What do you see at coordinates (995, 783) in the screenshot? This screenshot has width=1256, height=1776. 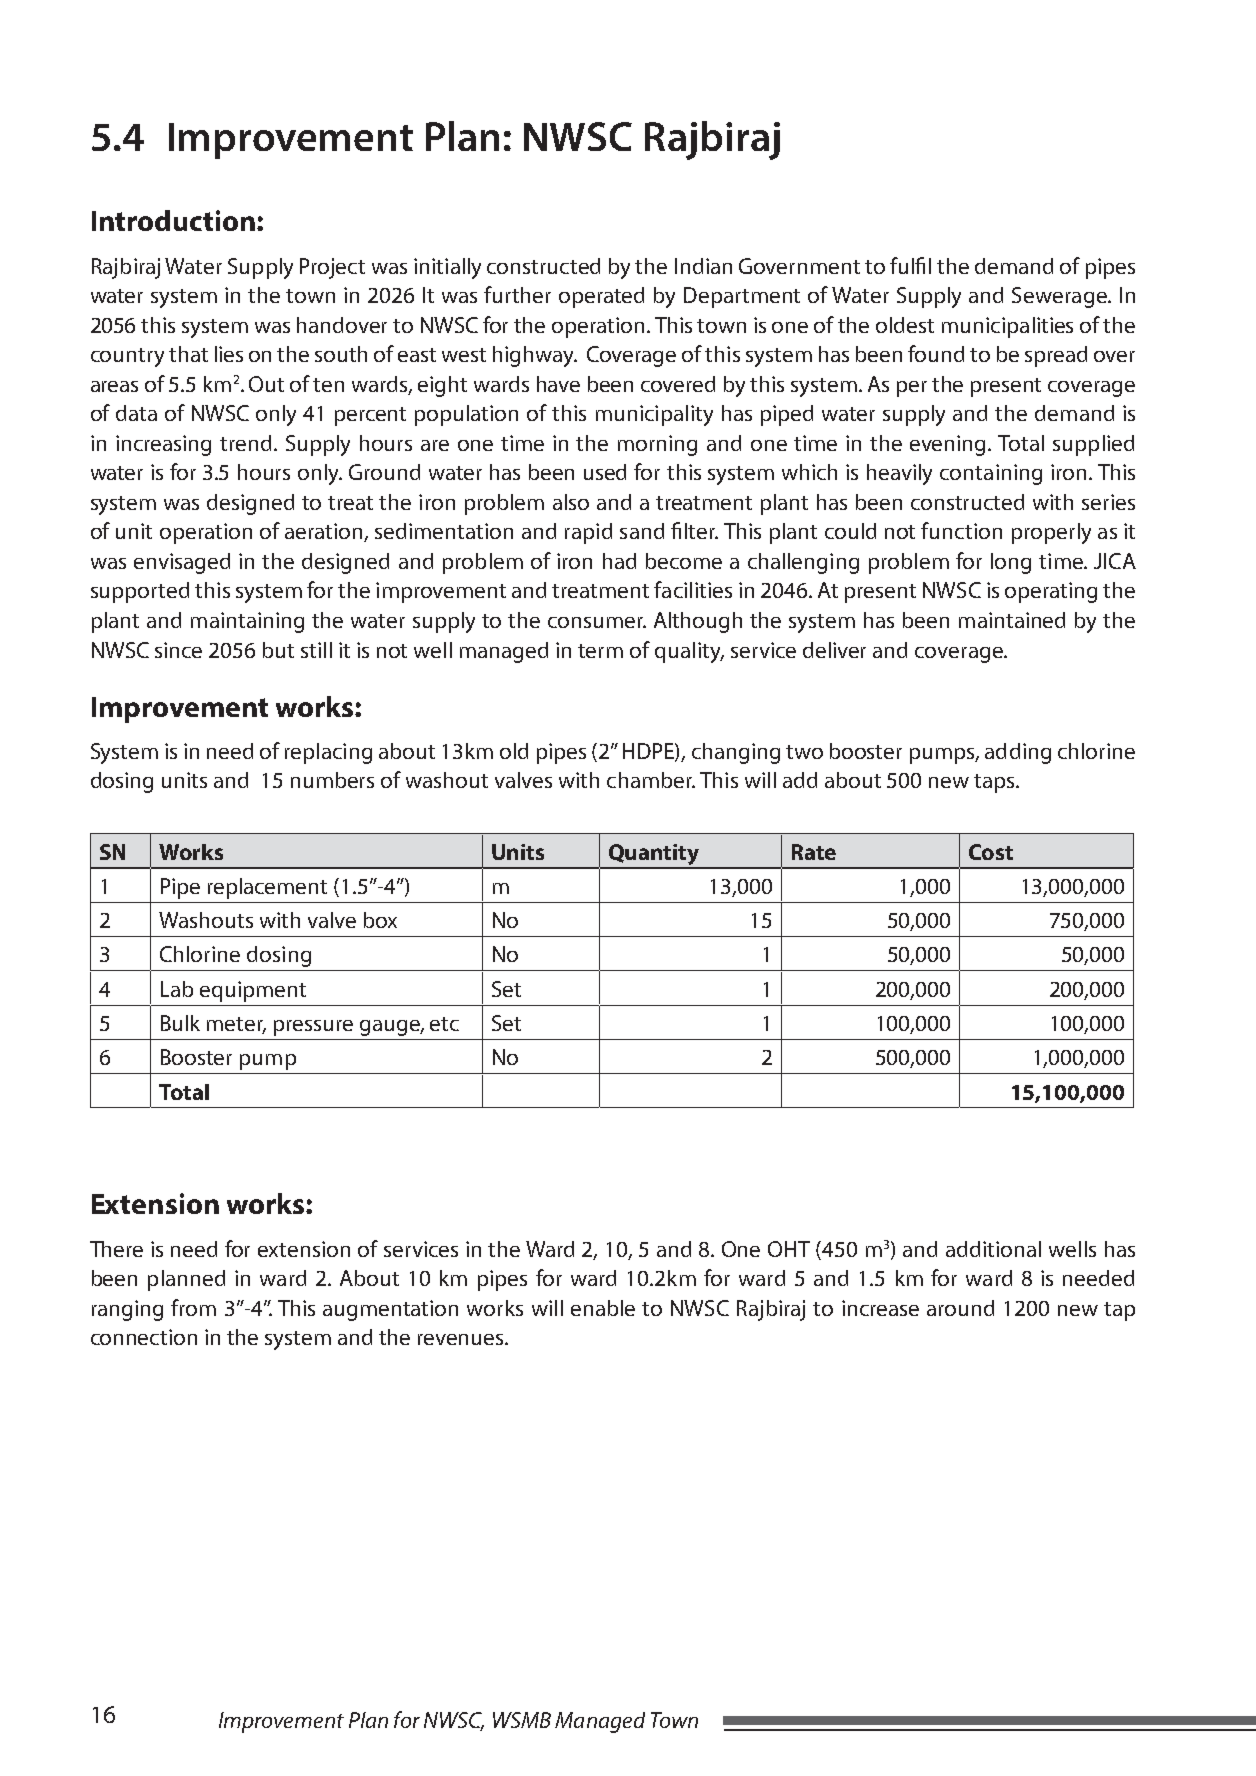 I see `taps` at bounding box center [995, 783].
